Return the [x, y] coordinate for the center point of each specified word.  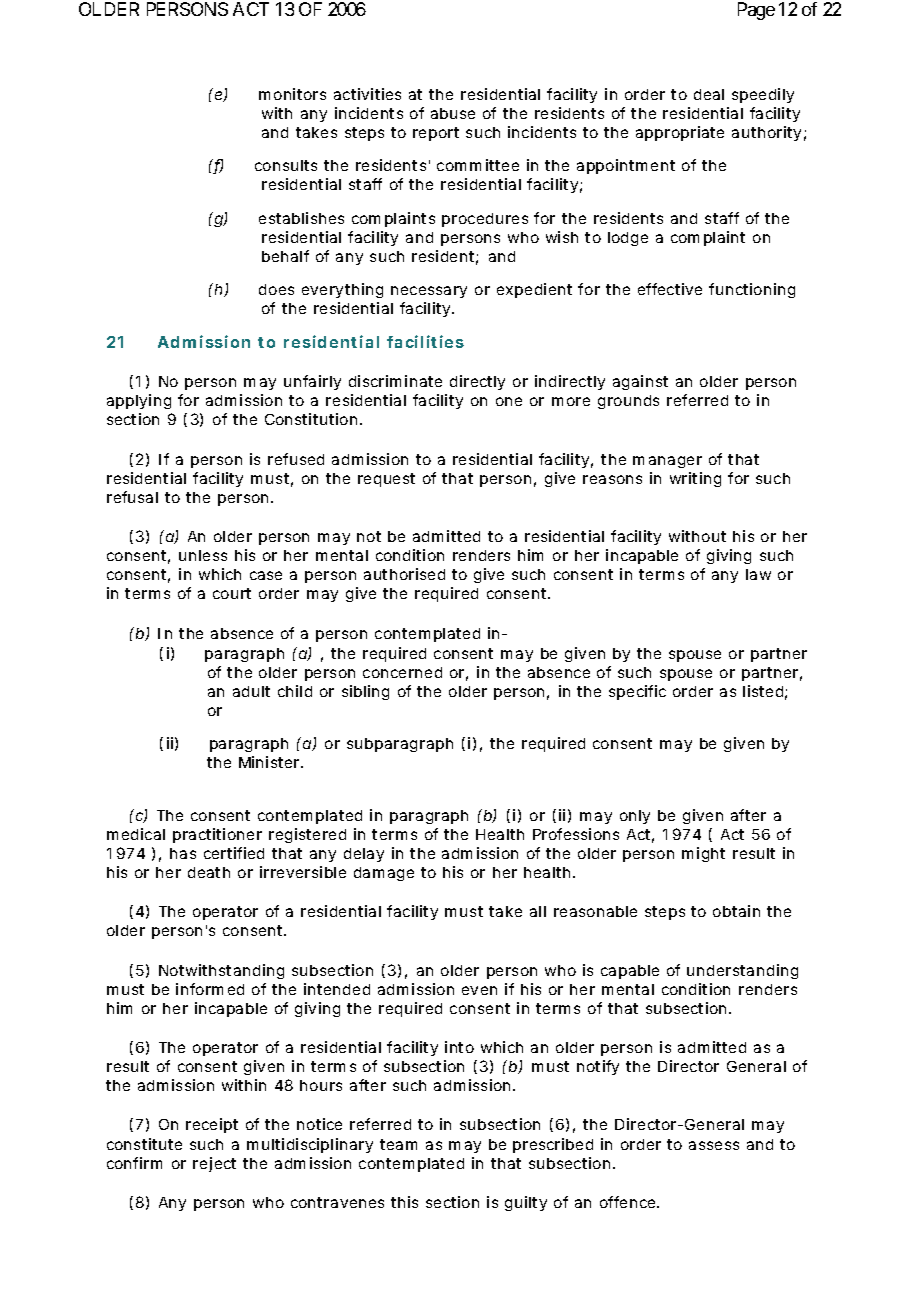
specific [637, 692]
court [232, 593]
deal [709, 94]
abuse [453, 113]
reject [214, 1164]
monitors [292, 94]
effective [670, 289]
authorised [404, 574]
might [703, 854]
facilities [425, 341]
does [276, 289]
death [209, 872]
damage [384, 874]
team [398, 1144]
